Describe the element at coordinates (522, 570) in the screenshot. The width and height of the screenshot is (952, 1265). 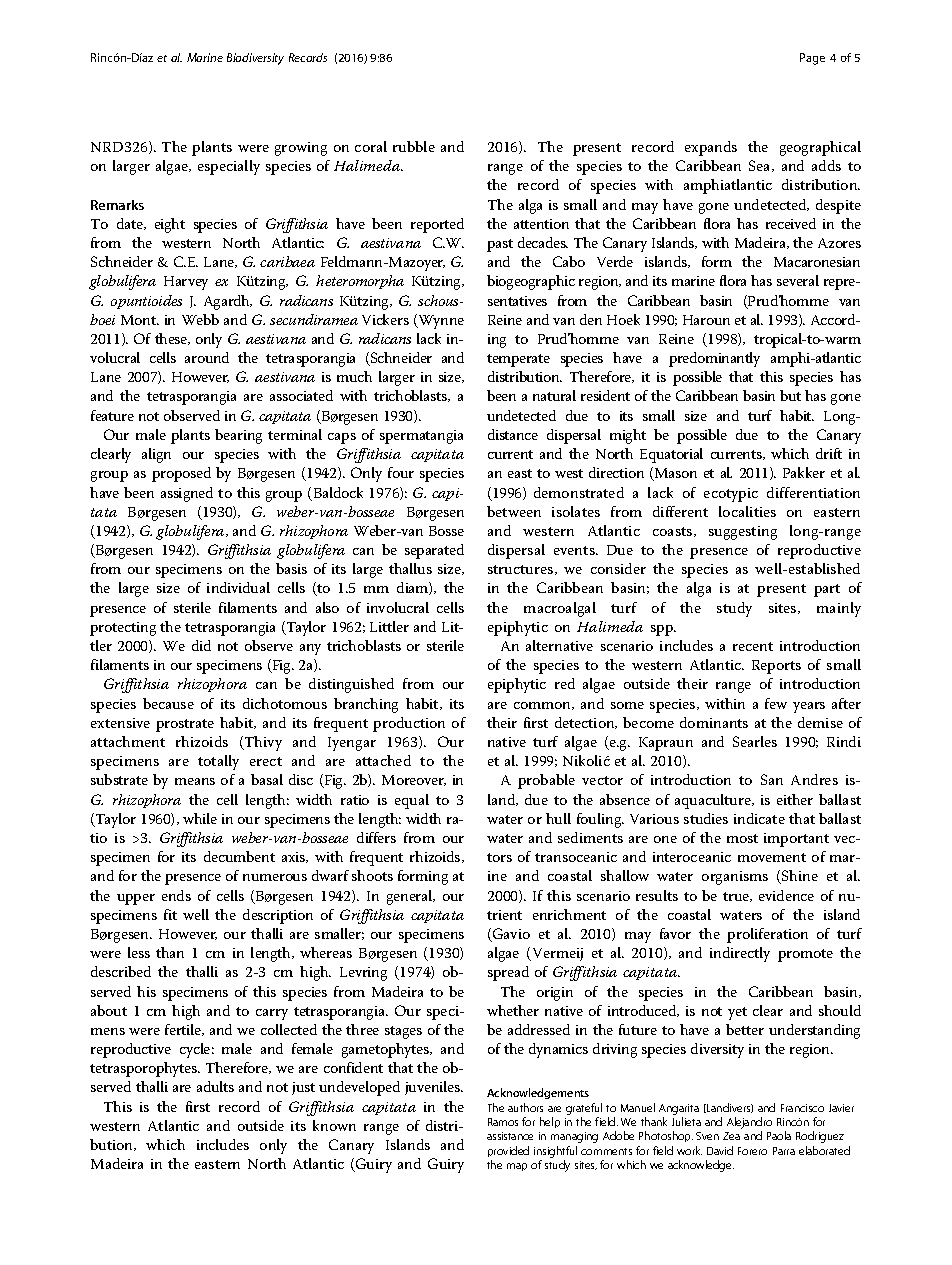
I see `structures` at that location.
